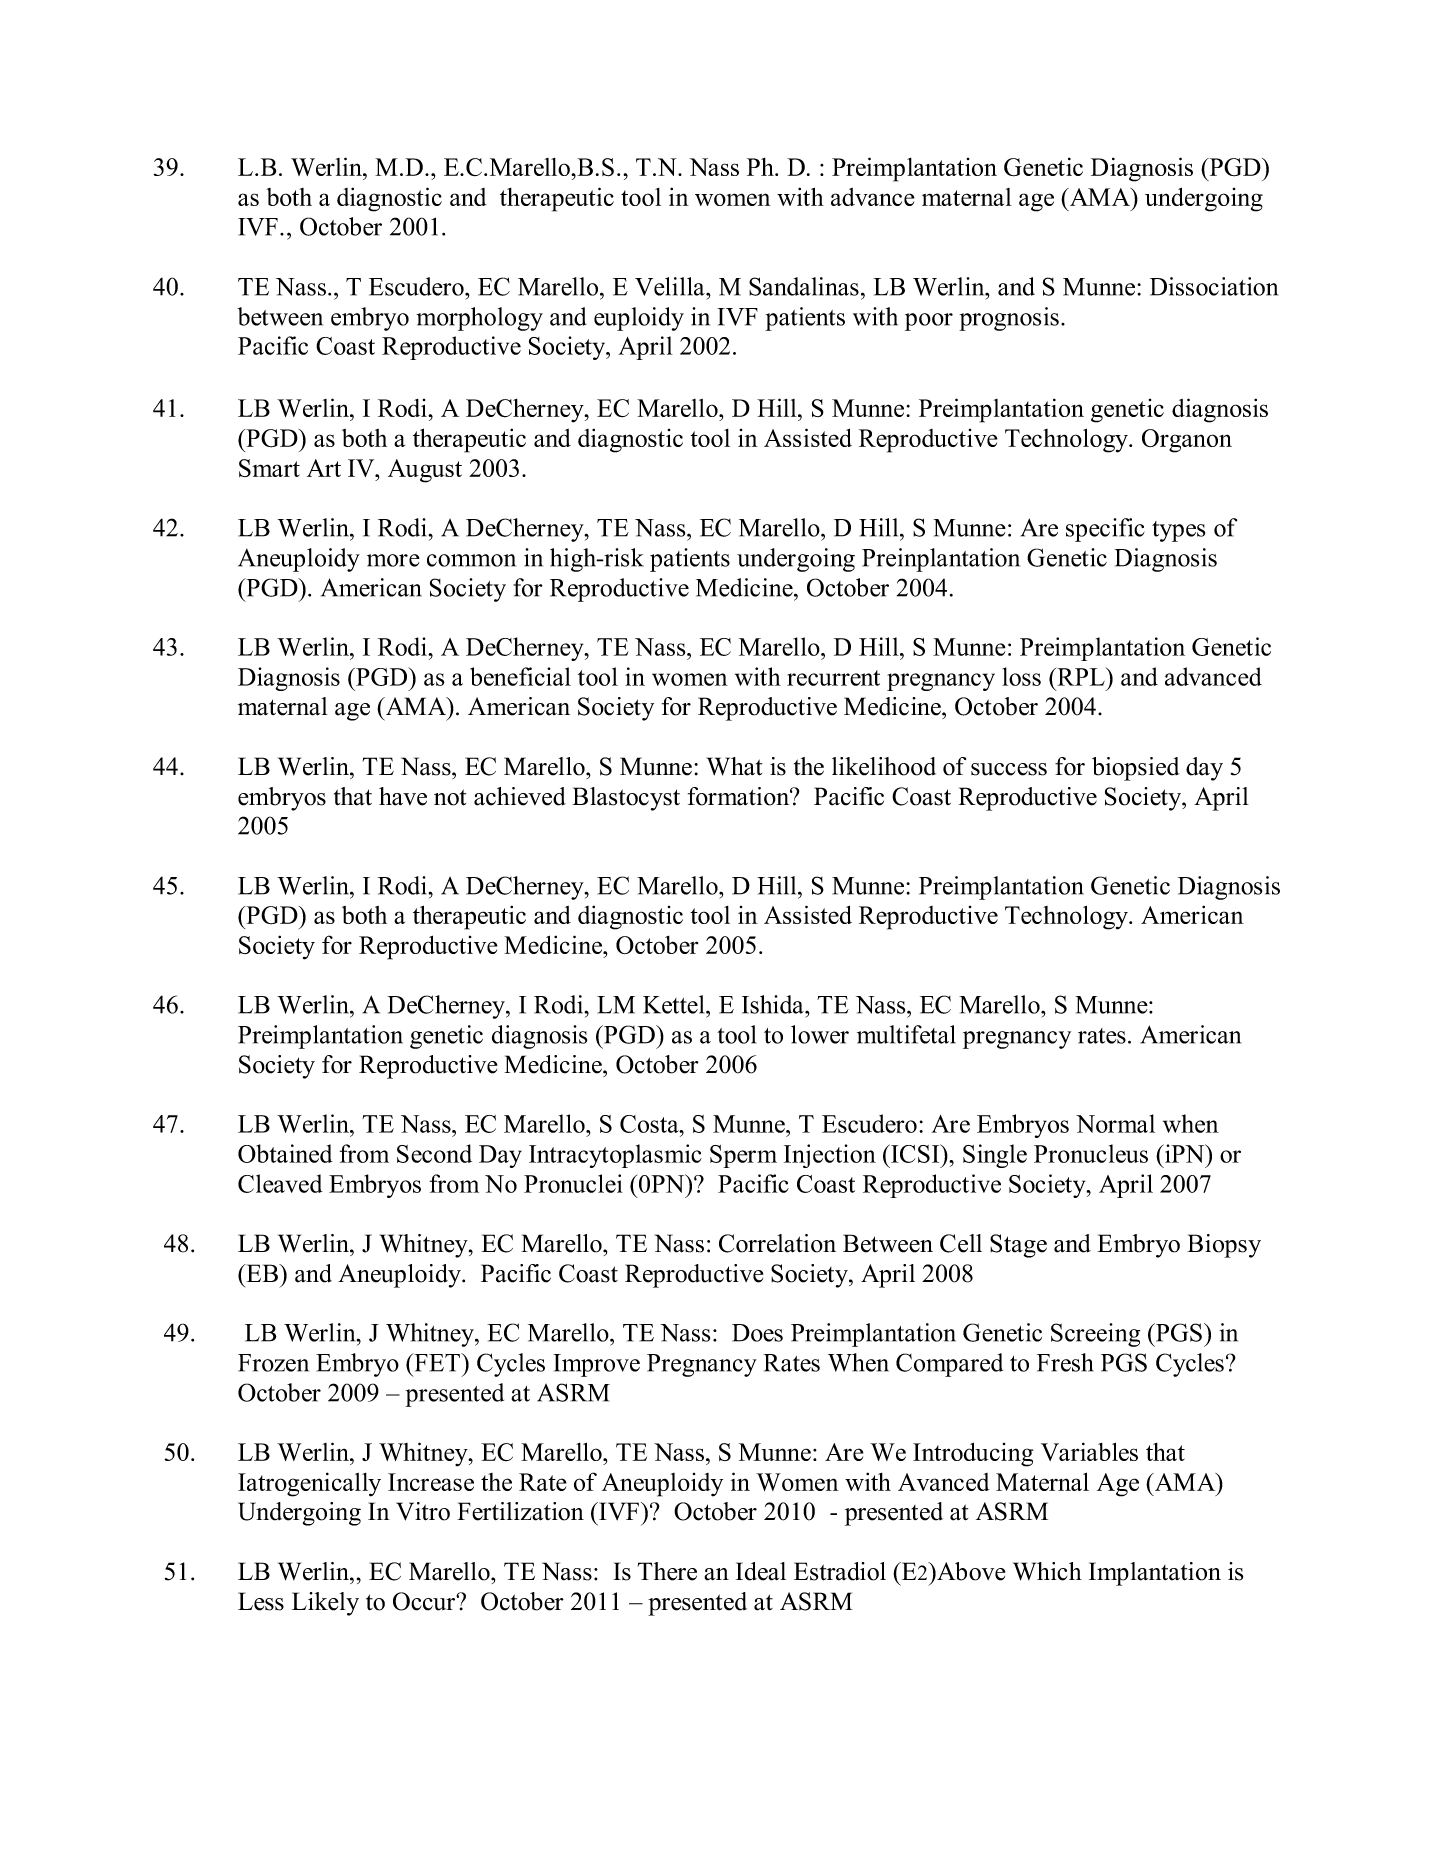 The image size is (1443, 1867). I want to click on morphology, so click(479, 319).
